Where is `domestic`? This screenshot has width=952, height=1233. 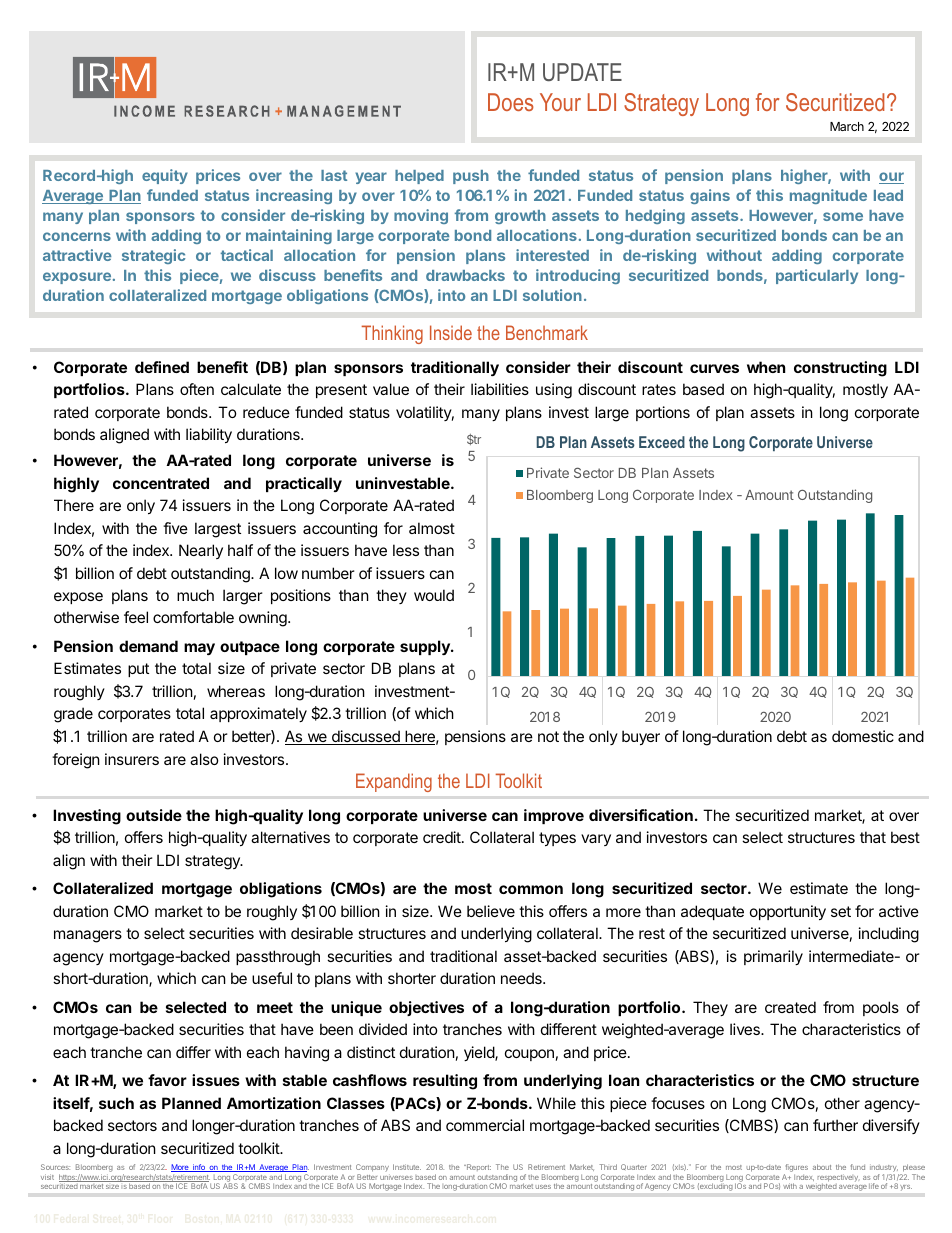
domestic is located at coordinates (863, 736).
